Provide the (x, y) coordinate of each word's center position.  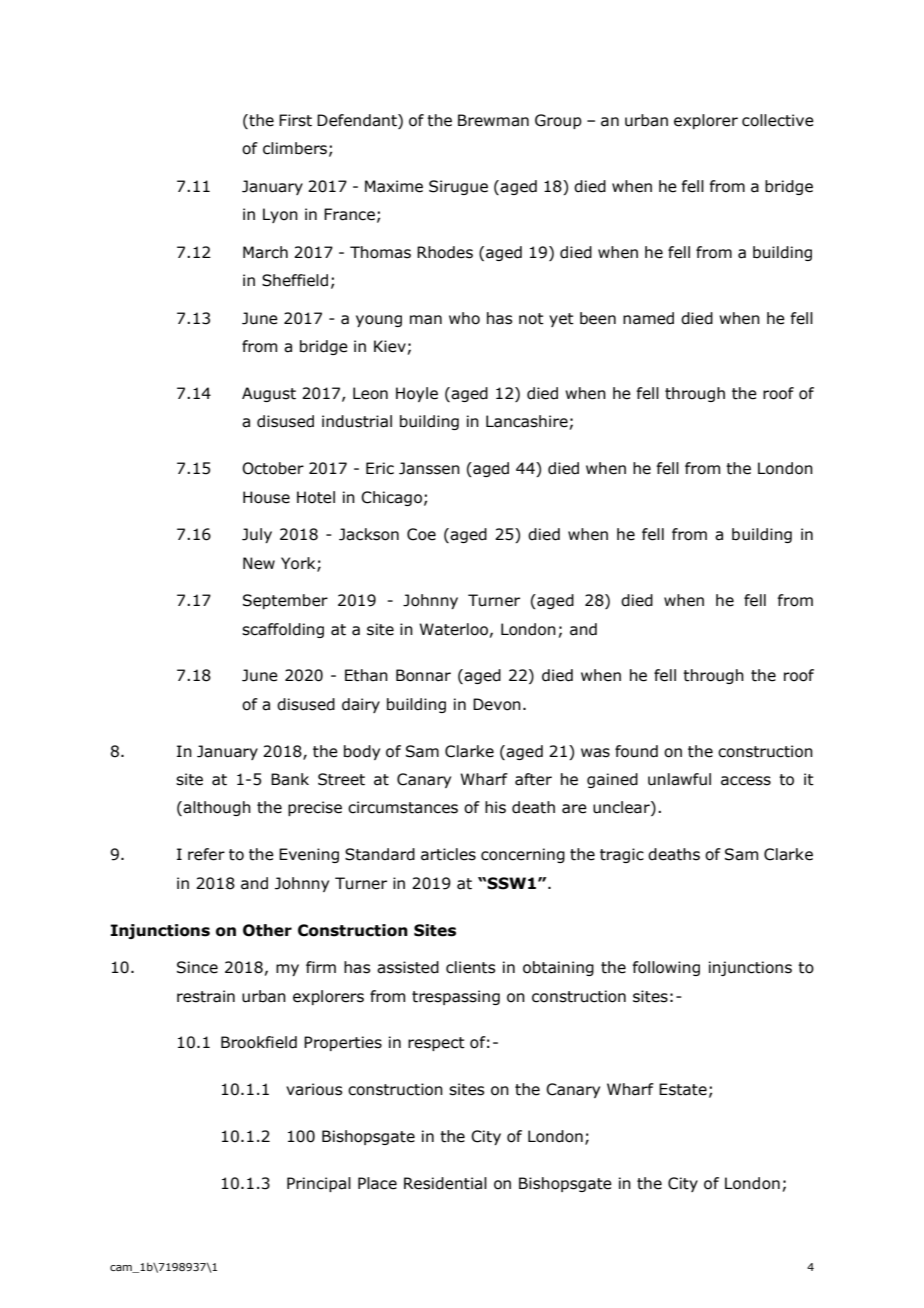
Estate (683, 1089)
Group (558, 121)
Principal (319, 1184)
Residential (445, 1183)
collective (778, 120)
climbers (295, 148)
